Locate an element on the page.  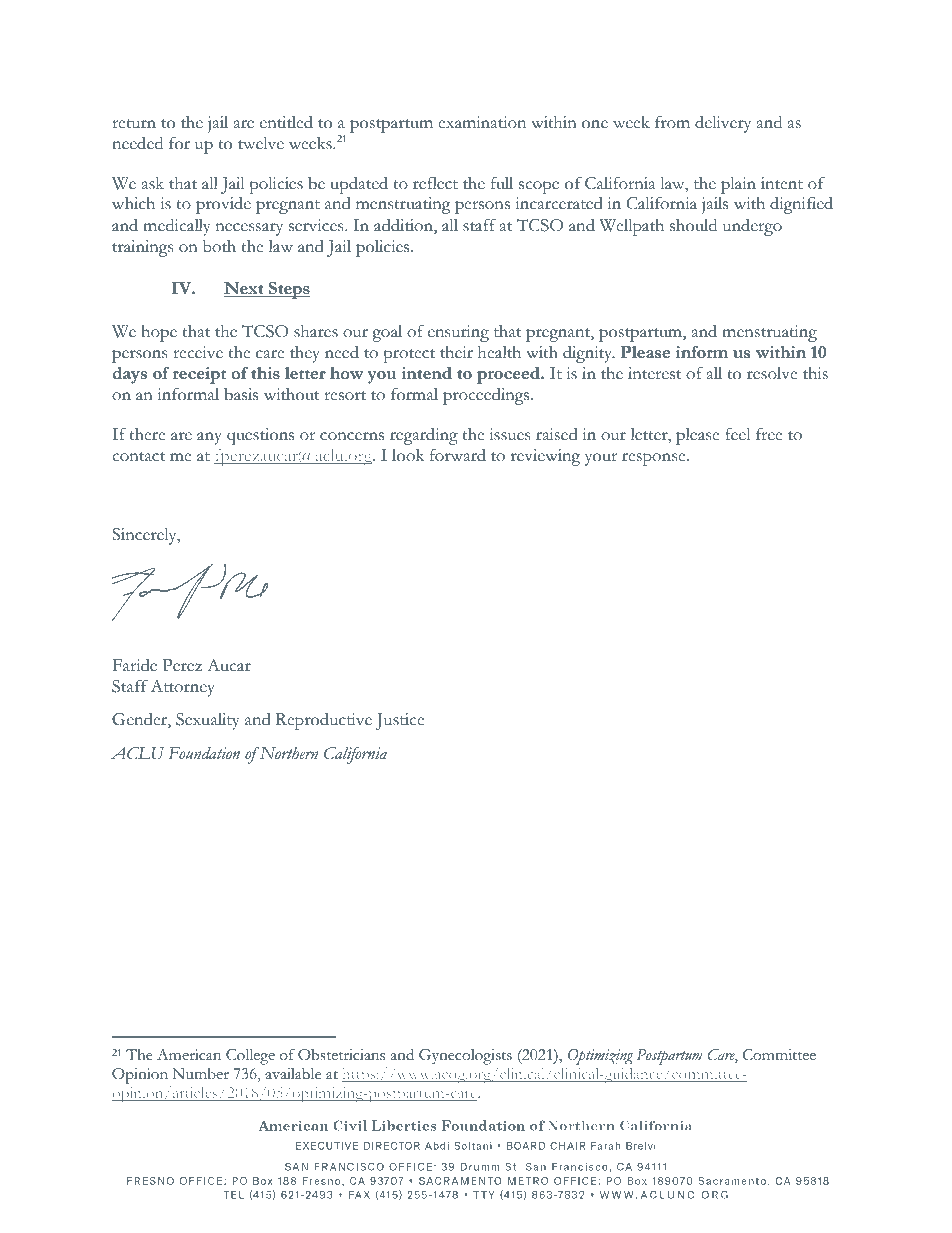
American is located at coordinates (189, 1055).
